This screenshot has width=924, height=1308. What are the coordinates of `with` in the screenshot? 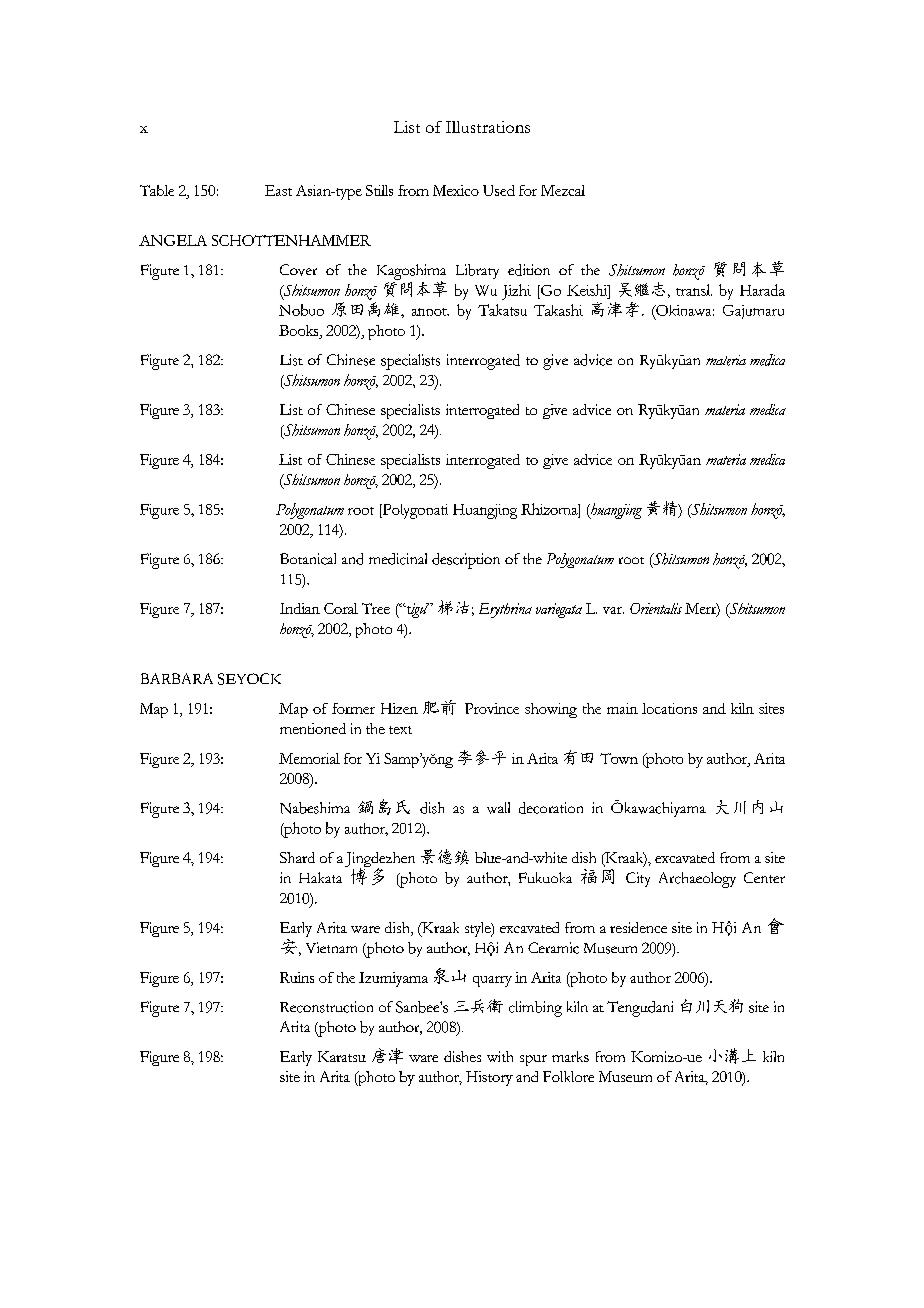 It's located at (500, 1056).
